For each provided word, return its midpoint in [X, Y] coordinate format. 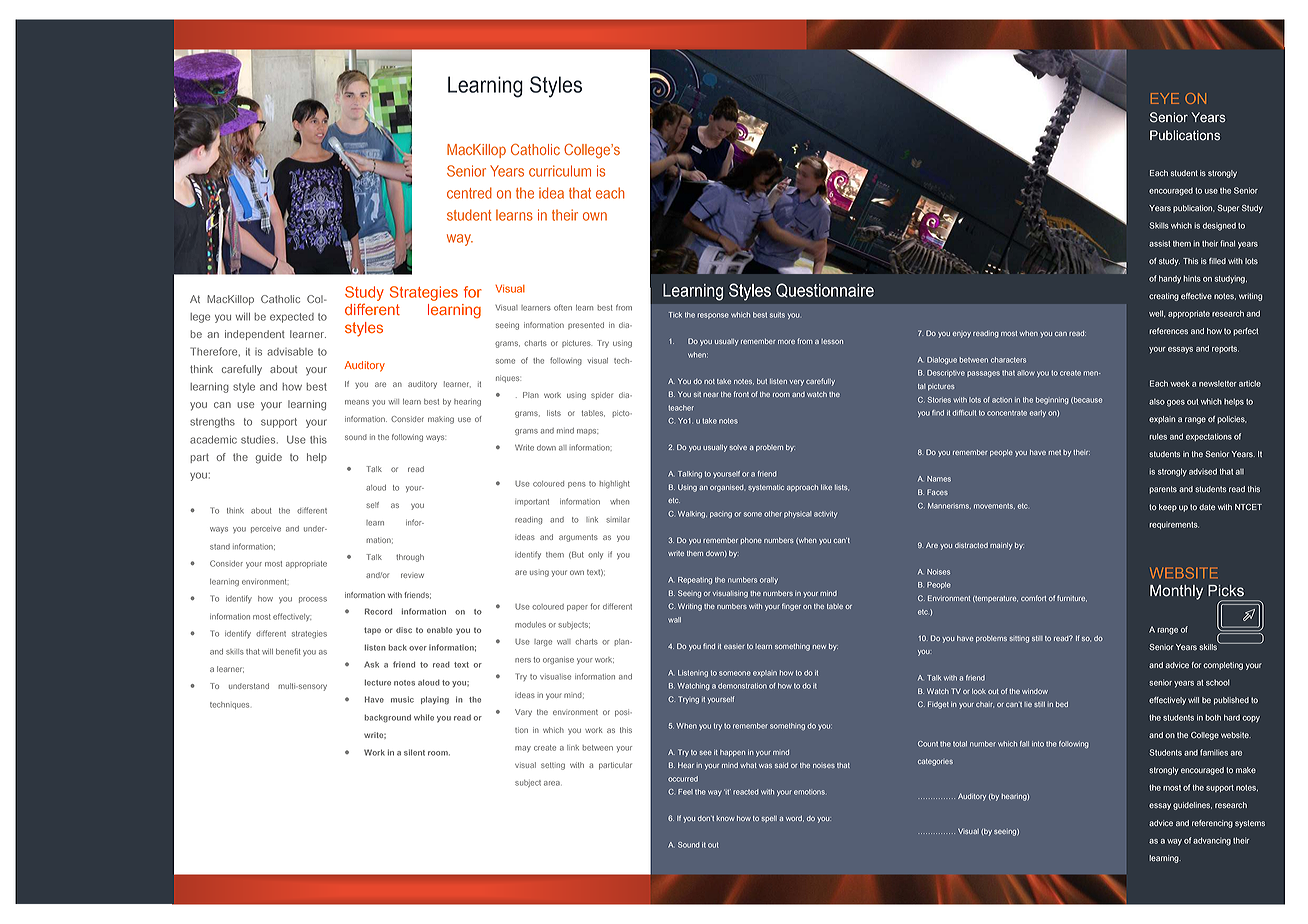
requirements [1174, 525]
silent [414, 752]
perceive [266, 530]
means [357, 402]
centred [469, 193]
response [713, 316]
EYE [1165, 98]
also [1157, 402]
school [1218, 682]
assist [1159, 243]
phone [751, 541]
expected [292, 318]
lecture [378, 682]
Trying [688, 700]
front [741, 394]
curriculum [560, 171]
